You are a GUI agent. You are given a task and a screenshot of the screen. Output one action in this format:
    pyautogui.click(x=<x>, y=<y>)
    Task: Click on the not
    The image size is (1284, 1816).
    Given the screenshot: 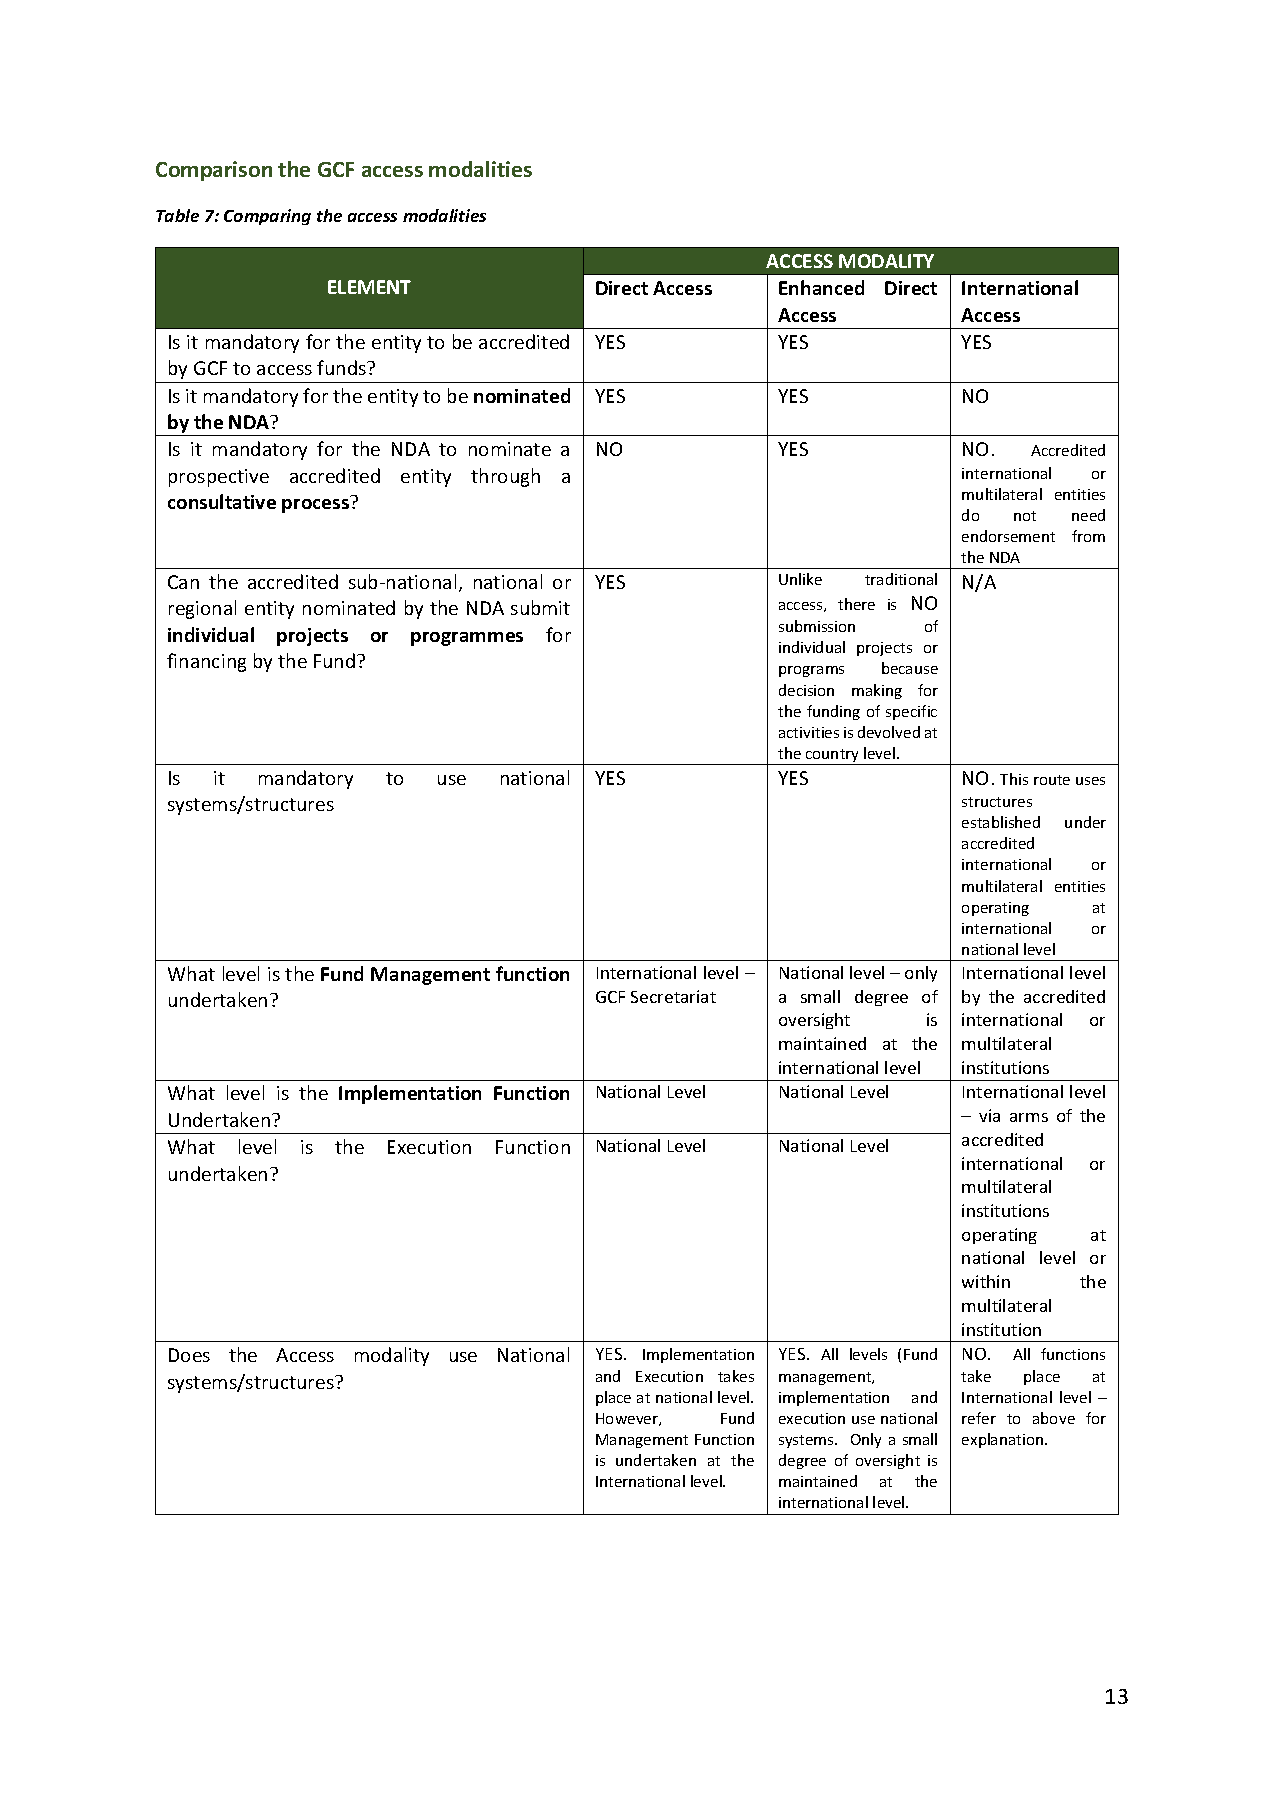 What is the action you would take?
    pyautogui.click(x=1025, y=516)
